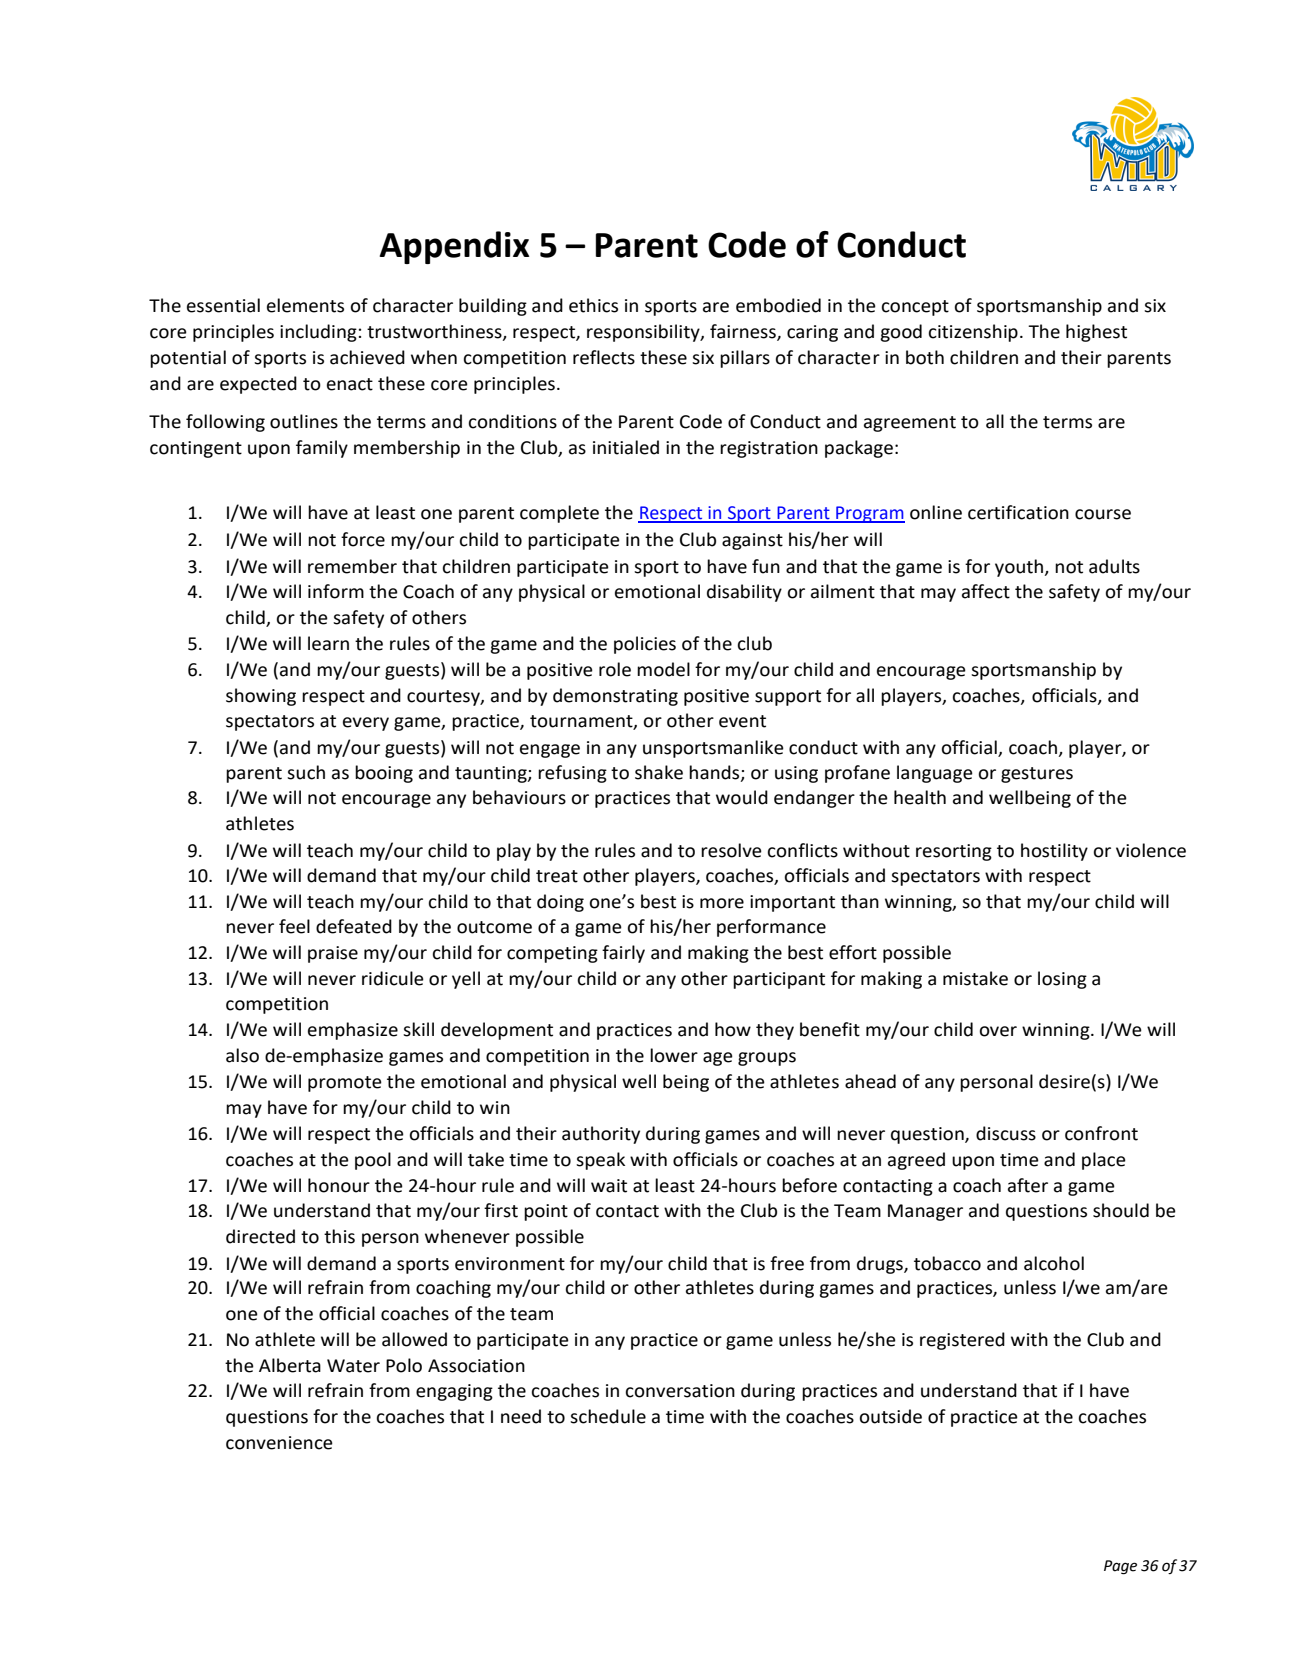  I want to click on ethics, so click(593, 305).
